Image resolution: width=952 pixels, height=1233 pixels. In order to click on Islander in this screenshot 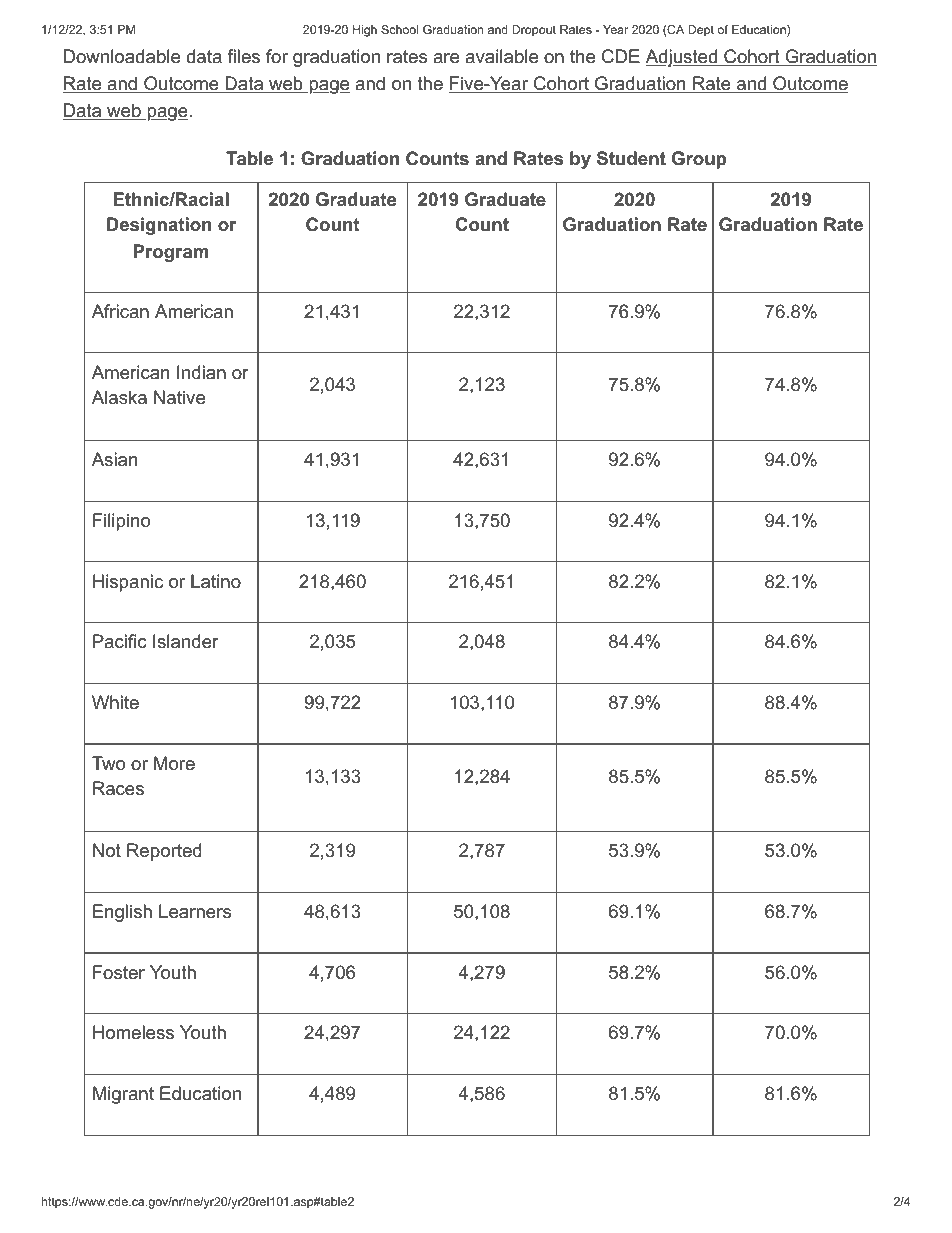, I will do `click(186, 641)`.
